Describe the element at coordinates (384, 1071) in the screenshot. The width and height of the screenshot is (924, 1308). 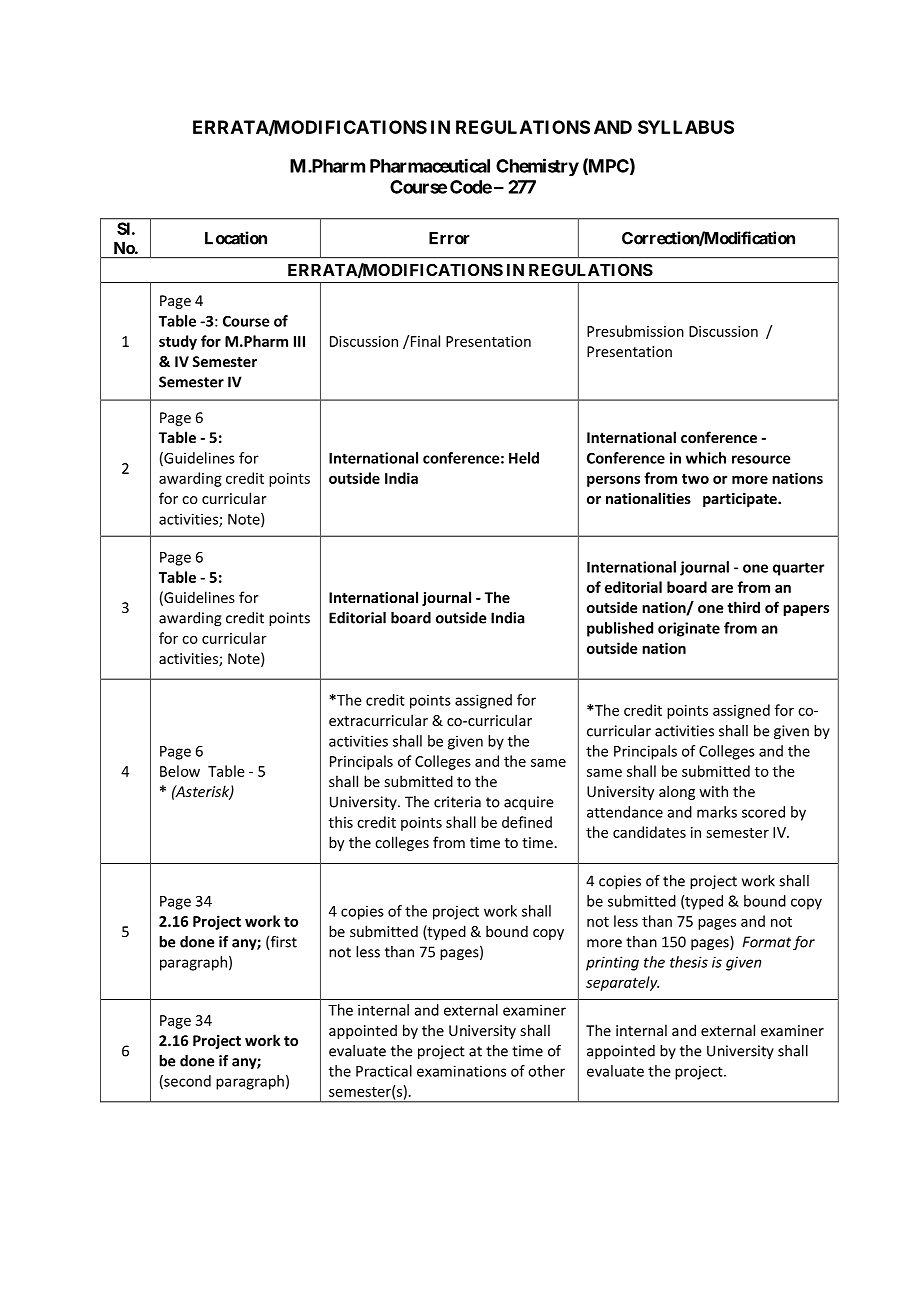
I see `Practical` at that location.
